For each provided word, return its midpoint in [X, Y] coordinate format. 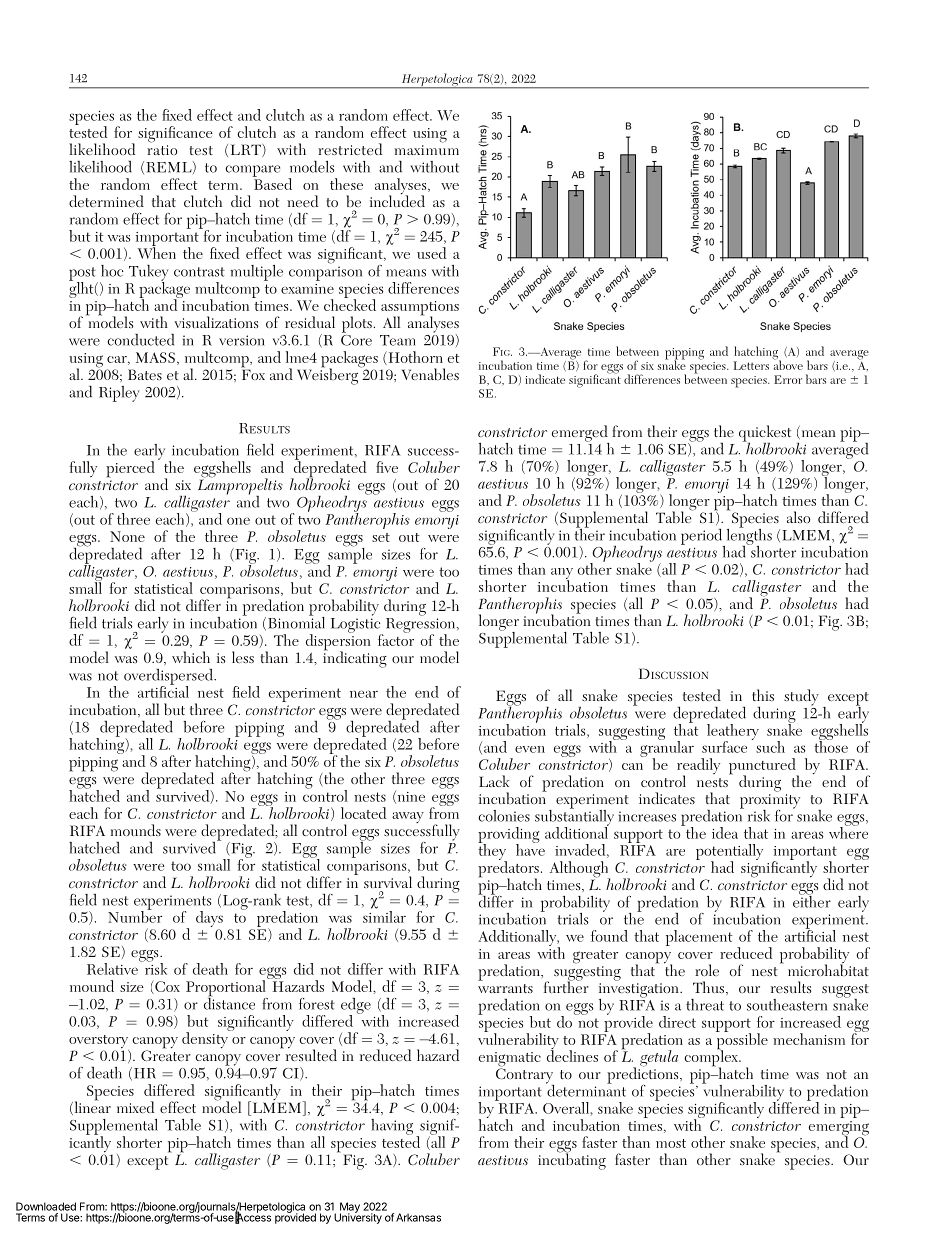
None [127, 536]
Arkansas [418, 1217]
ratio [162, 150]
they [492, 852]
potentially [729, 853]
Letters [751, 365]
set [381, 537]
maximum [427, 150]
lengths [748, 536]
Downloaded [46, 1206]
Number [135, 916]
